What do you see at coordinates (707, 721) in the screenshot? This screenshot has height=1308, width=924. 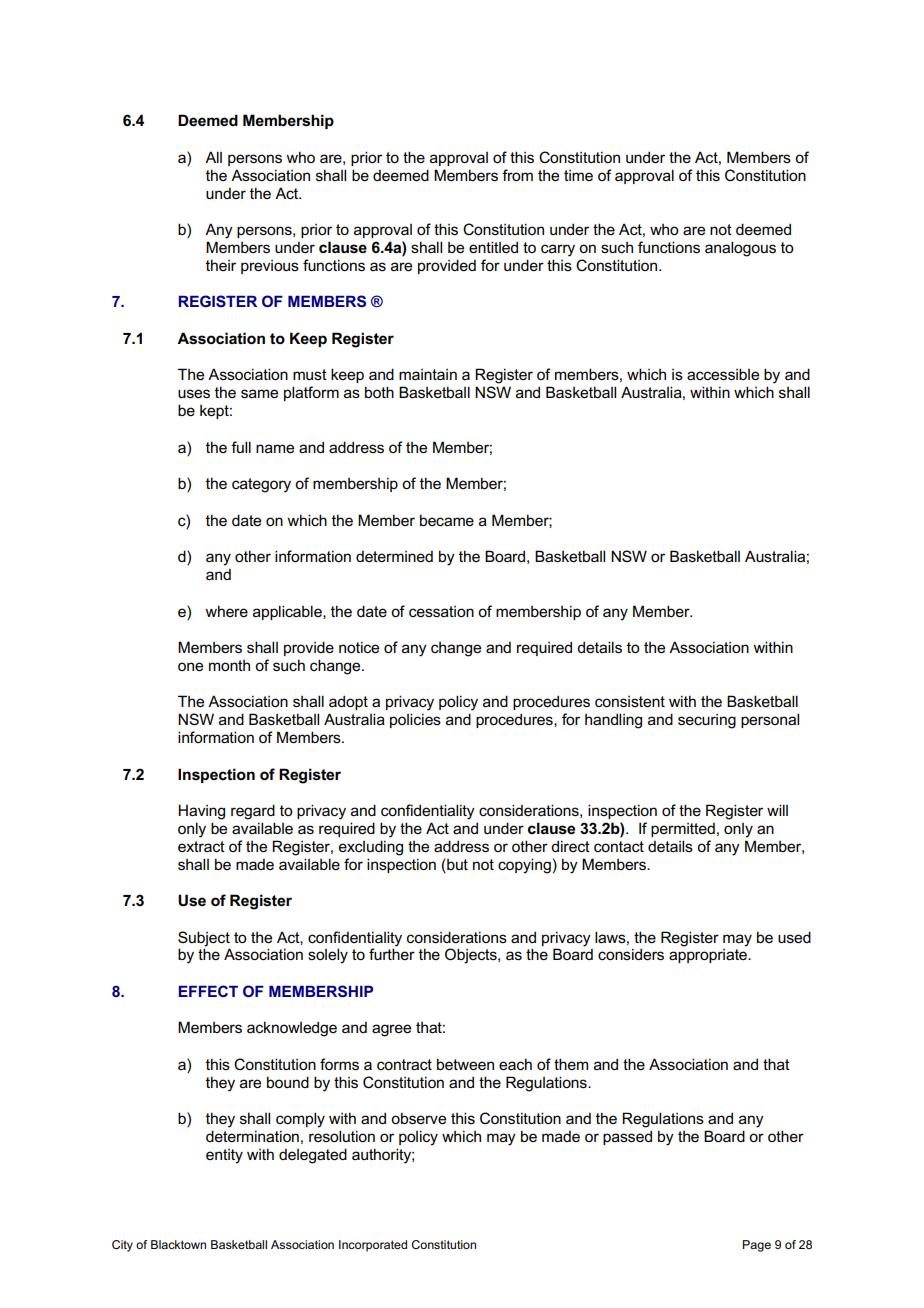 I see `securing` at bounding box center [707, 721].
